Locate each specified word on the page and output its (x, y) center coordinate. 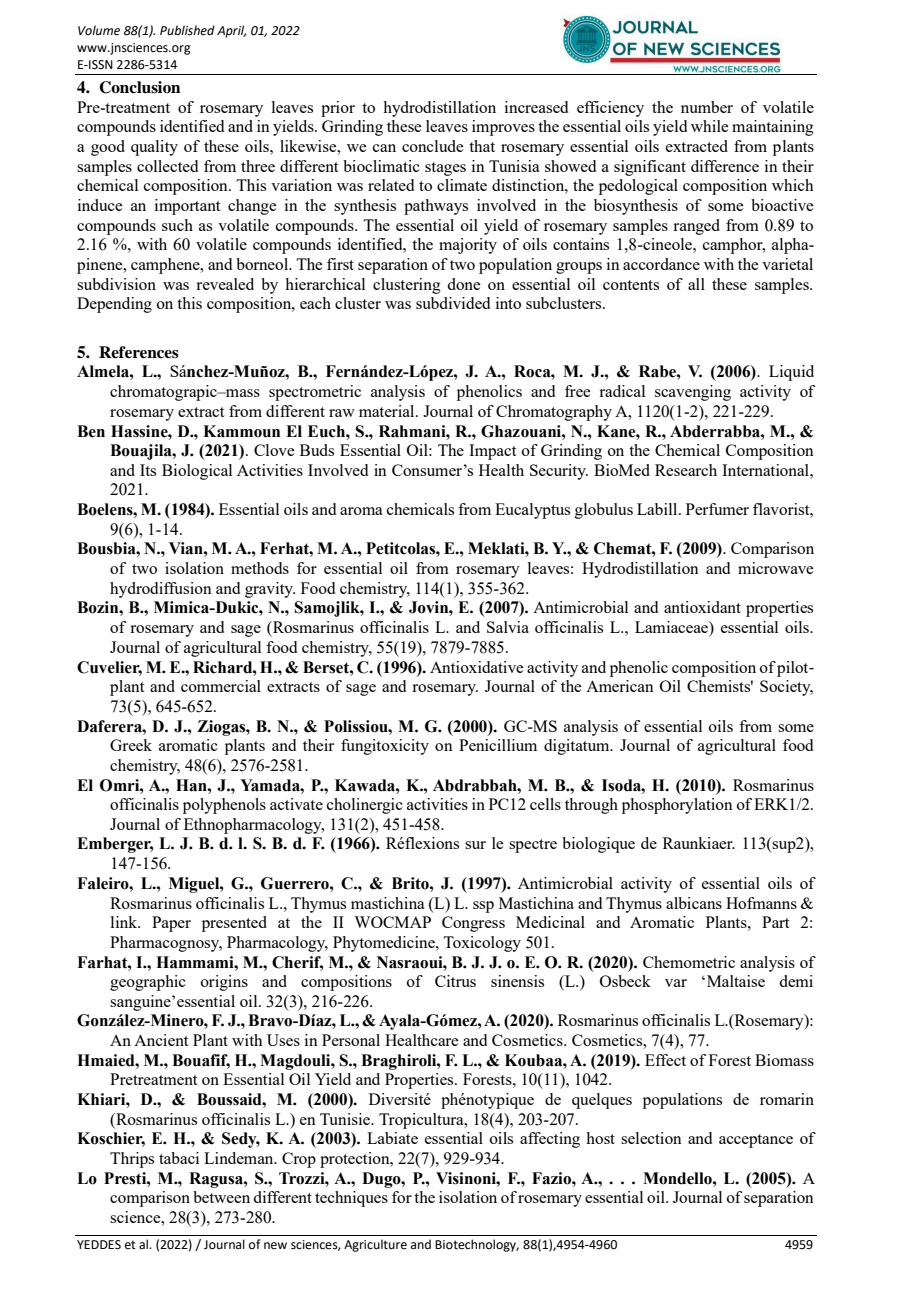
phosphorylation (677, 806)
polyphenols (224, 806)
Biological (197, 472)
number (707, 107)
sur (475, 845)
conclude (432, 146)
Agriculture (375, 1245)
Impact (492, 452)
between (221, 1197)
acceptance (756, 1141)
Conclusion (140, 87)
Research (686, 470)
